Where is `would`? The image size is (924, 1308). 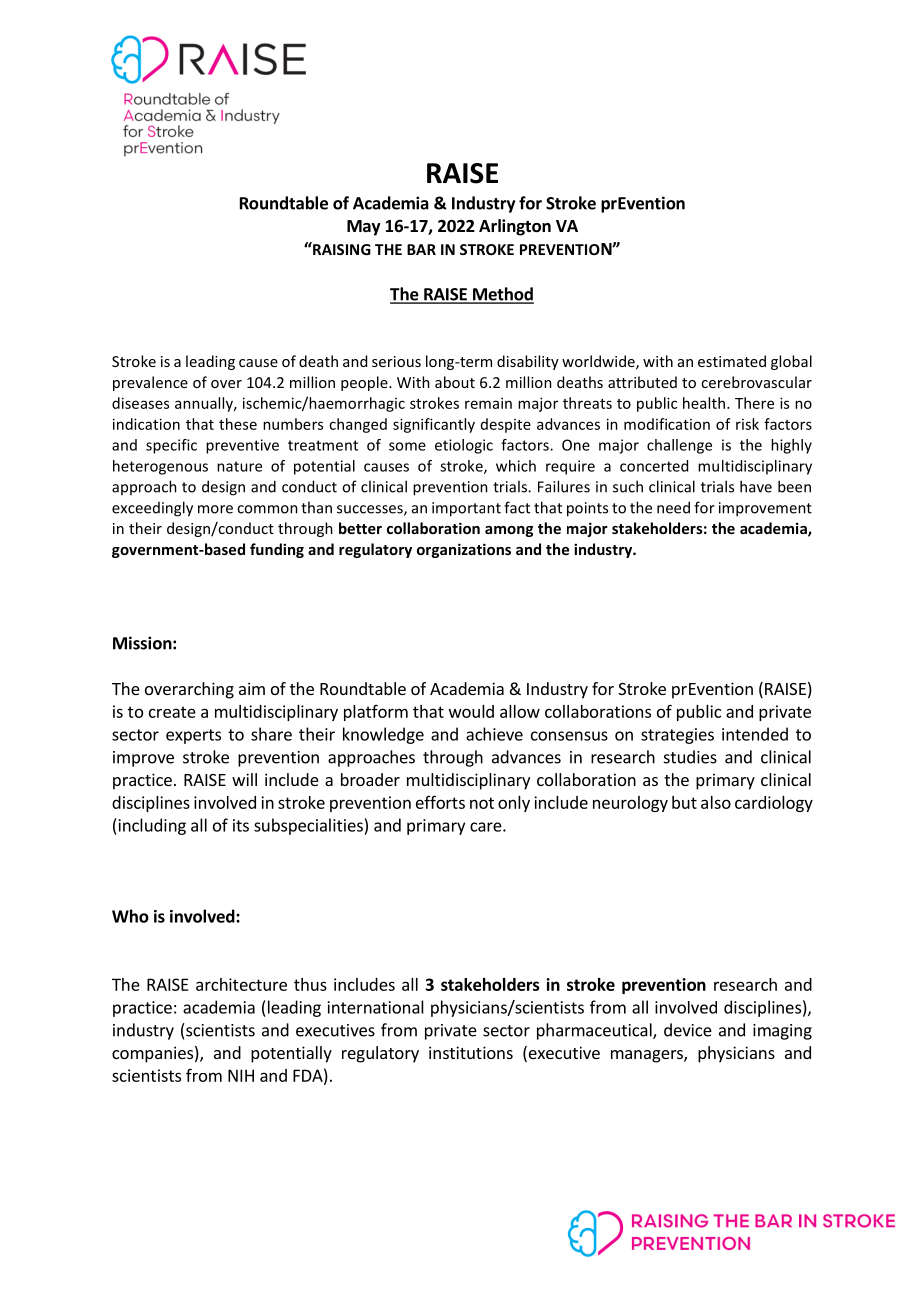
would is located at coordinates (471, 711).
